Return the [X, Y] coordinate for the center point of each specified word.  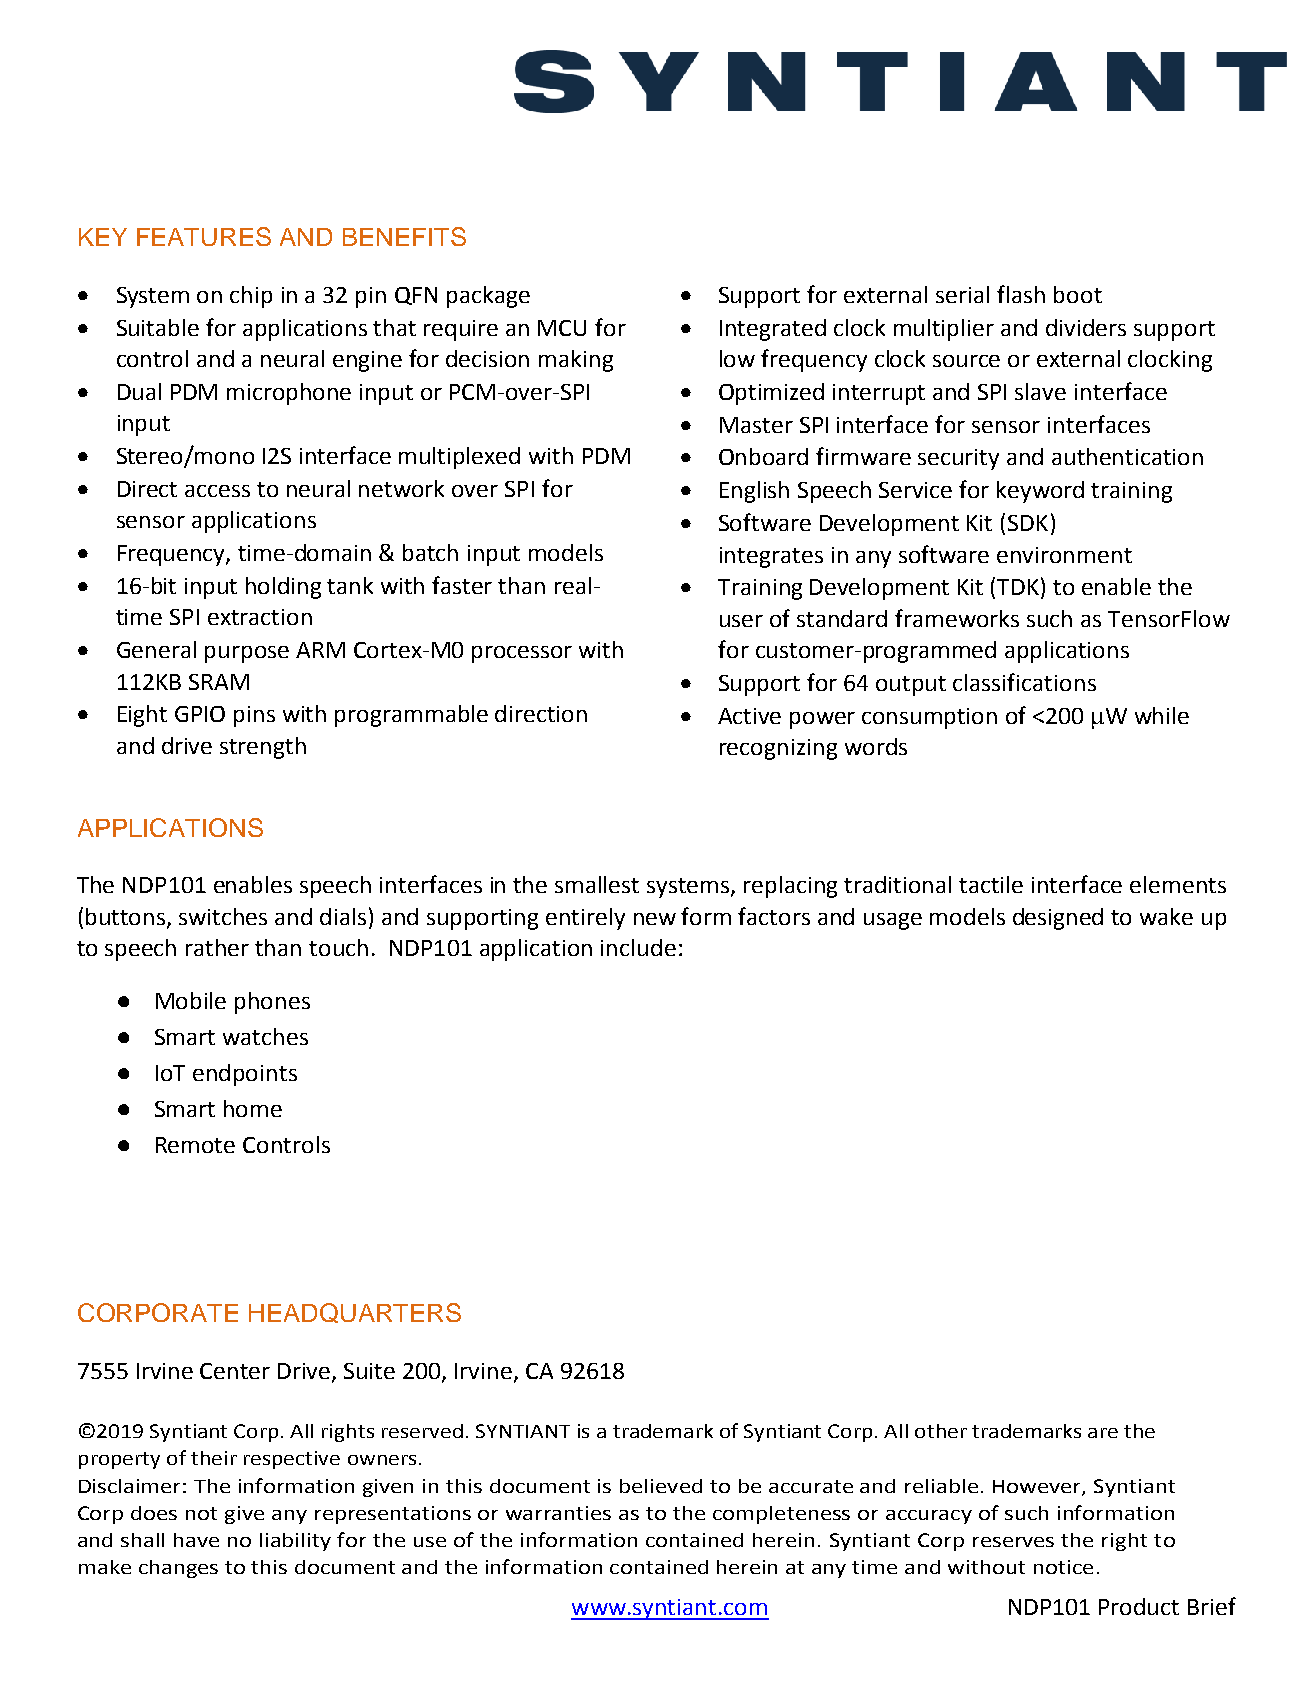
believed [661, 1486]
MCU [562, 328]
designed [1058, 919]
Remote [195, 1145]
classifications [1024, 682]
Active [749, 716]
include [638, 947]
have [196, 1540]
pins [254, 716]
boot [1078, 294]
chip [251, 297]
